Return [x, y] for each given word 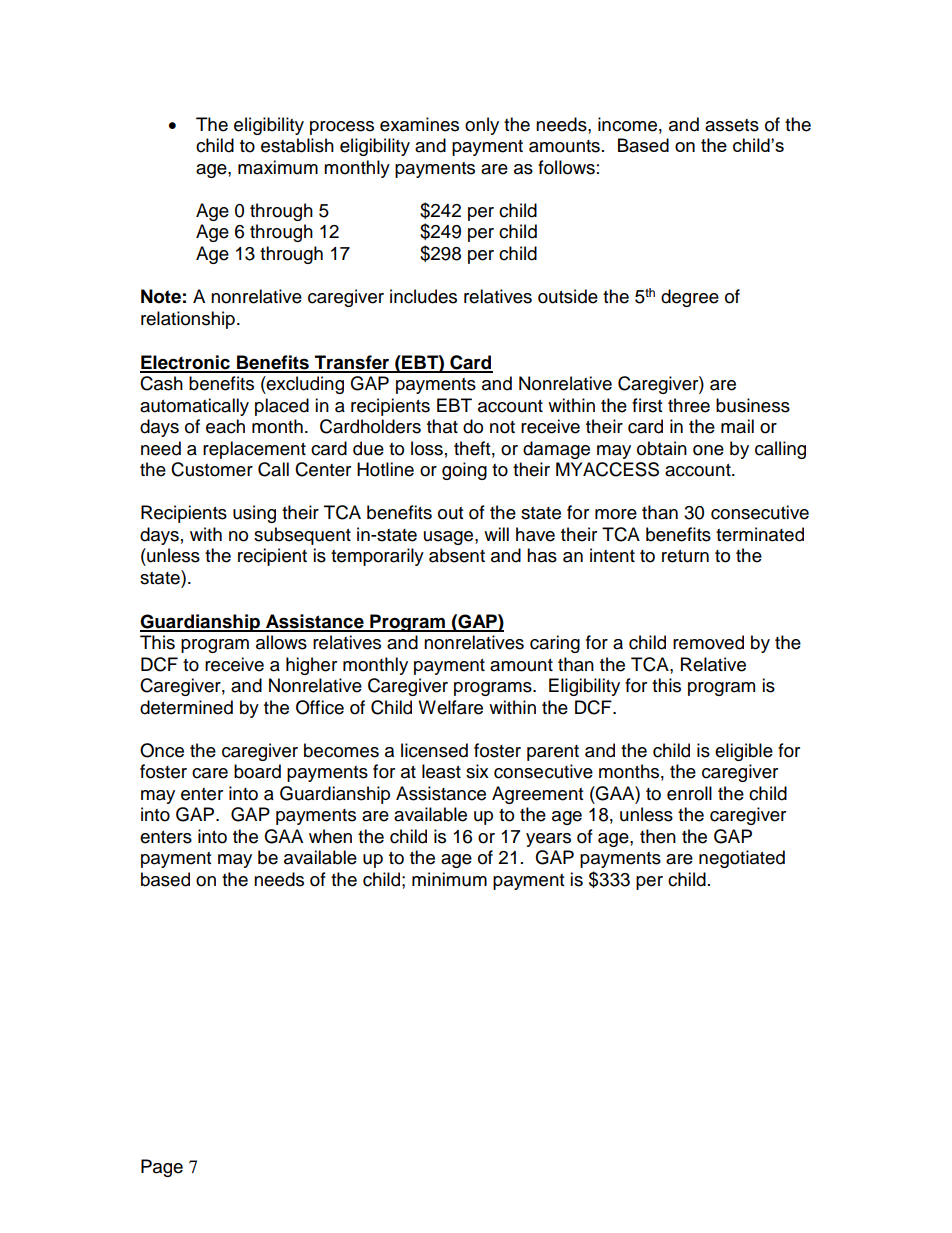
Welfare [450, 707]
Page [162, 1168]
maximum [278, 167]
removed [708, 642]
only [482, 126]
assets [732, 125]
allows [281, 642]
